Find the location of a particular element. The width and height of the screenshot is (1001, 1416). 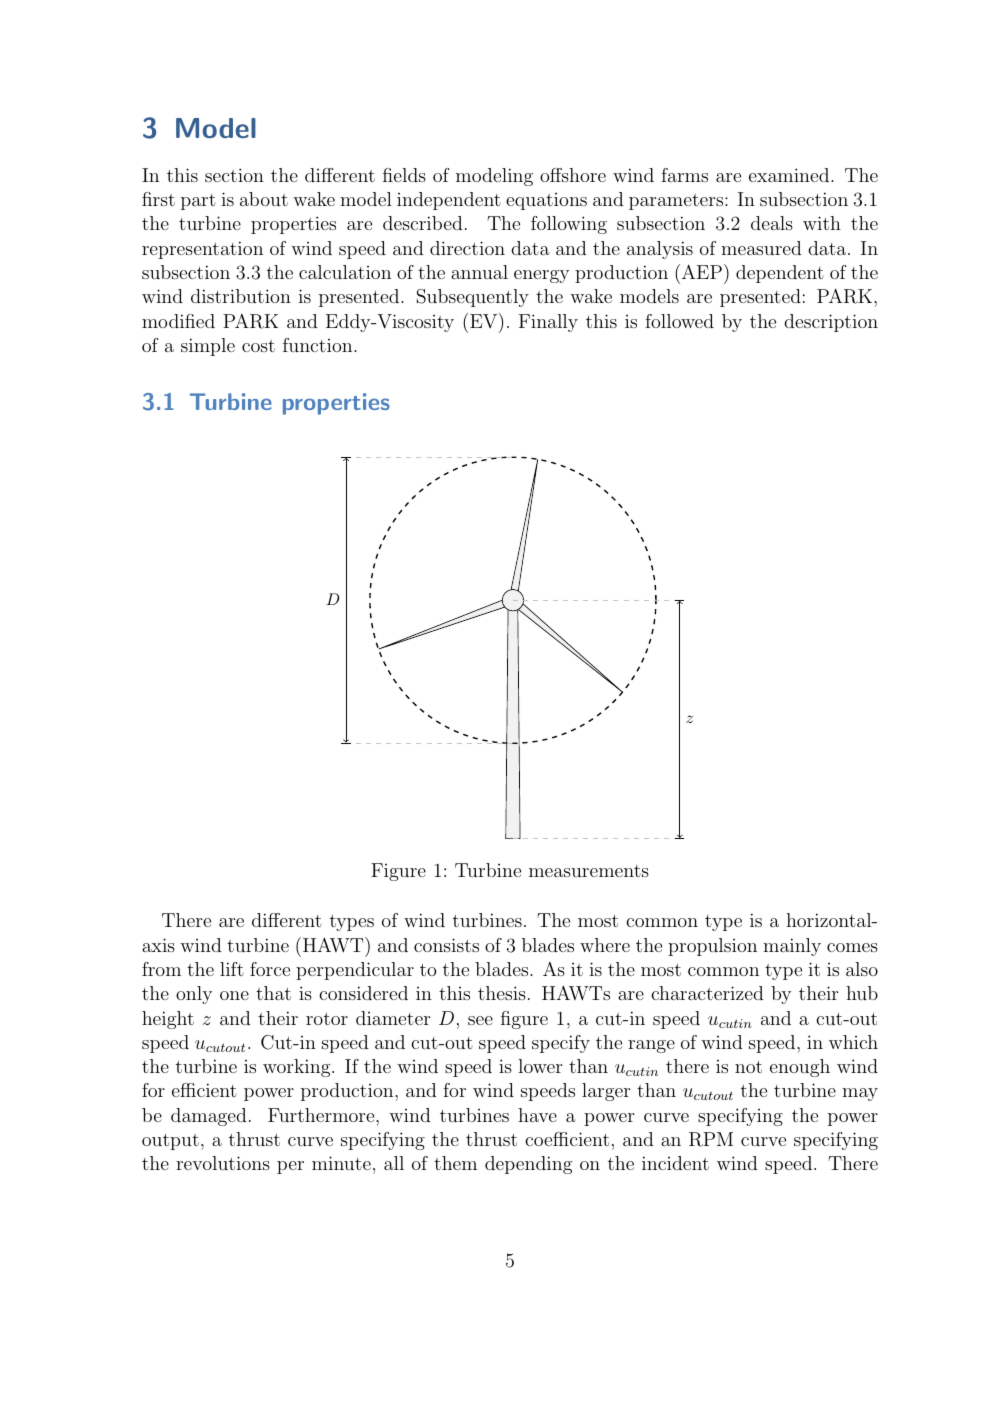

lift is located at coordinates (232, 969).
